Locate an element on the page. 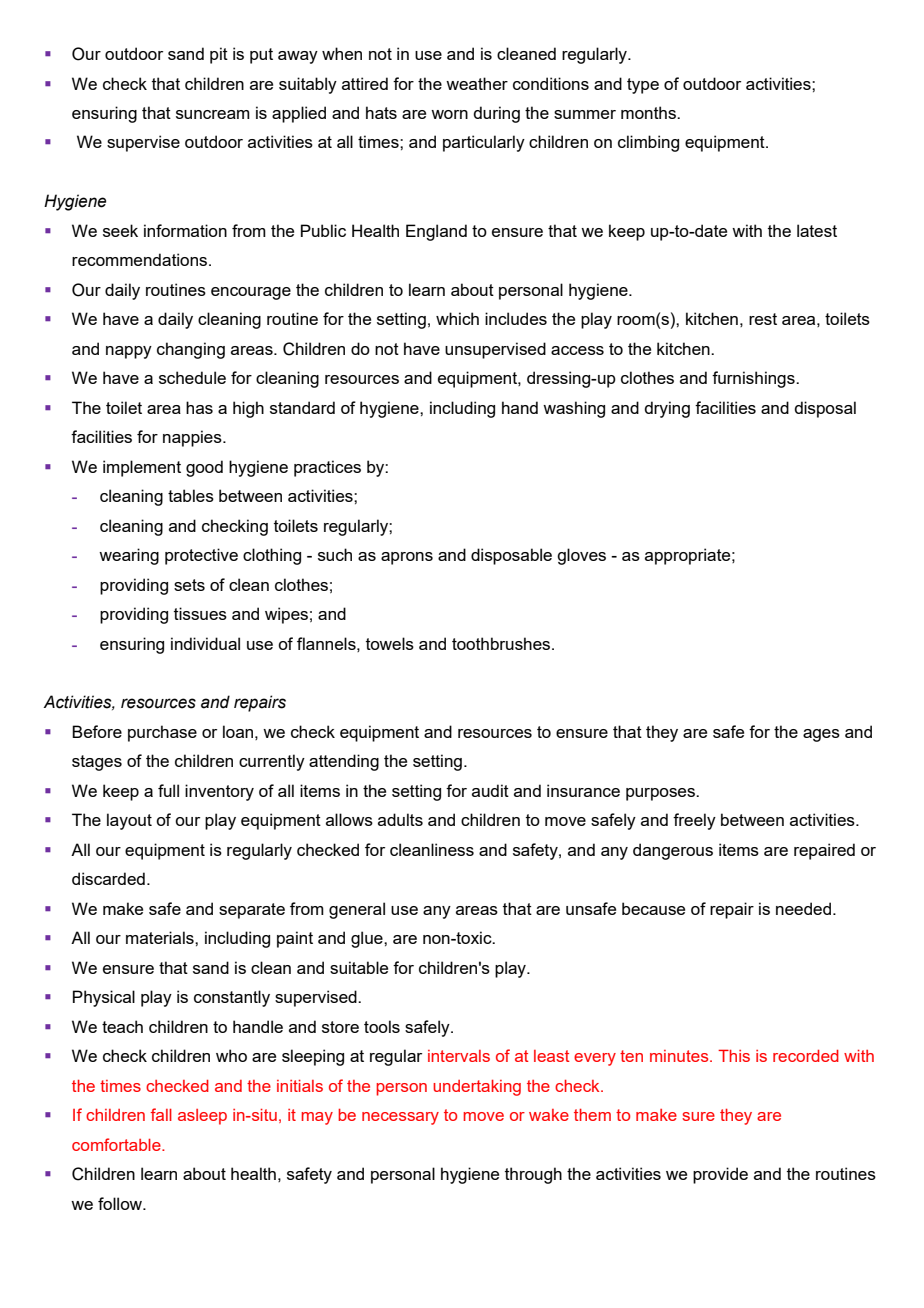  materials is located at coordinates (161, 937).
